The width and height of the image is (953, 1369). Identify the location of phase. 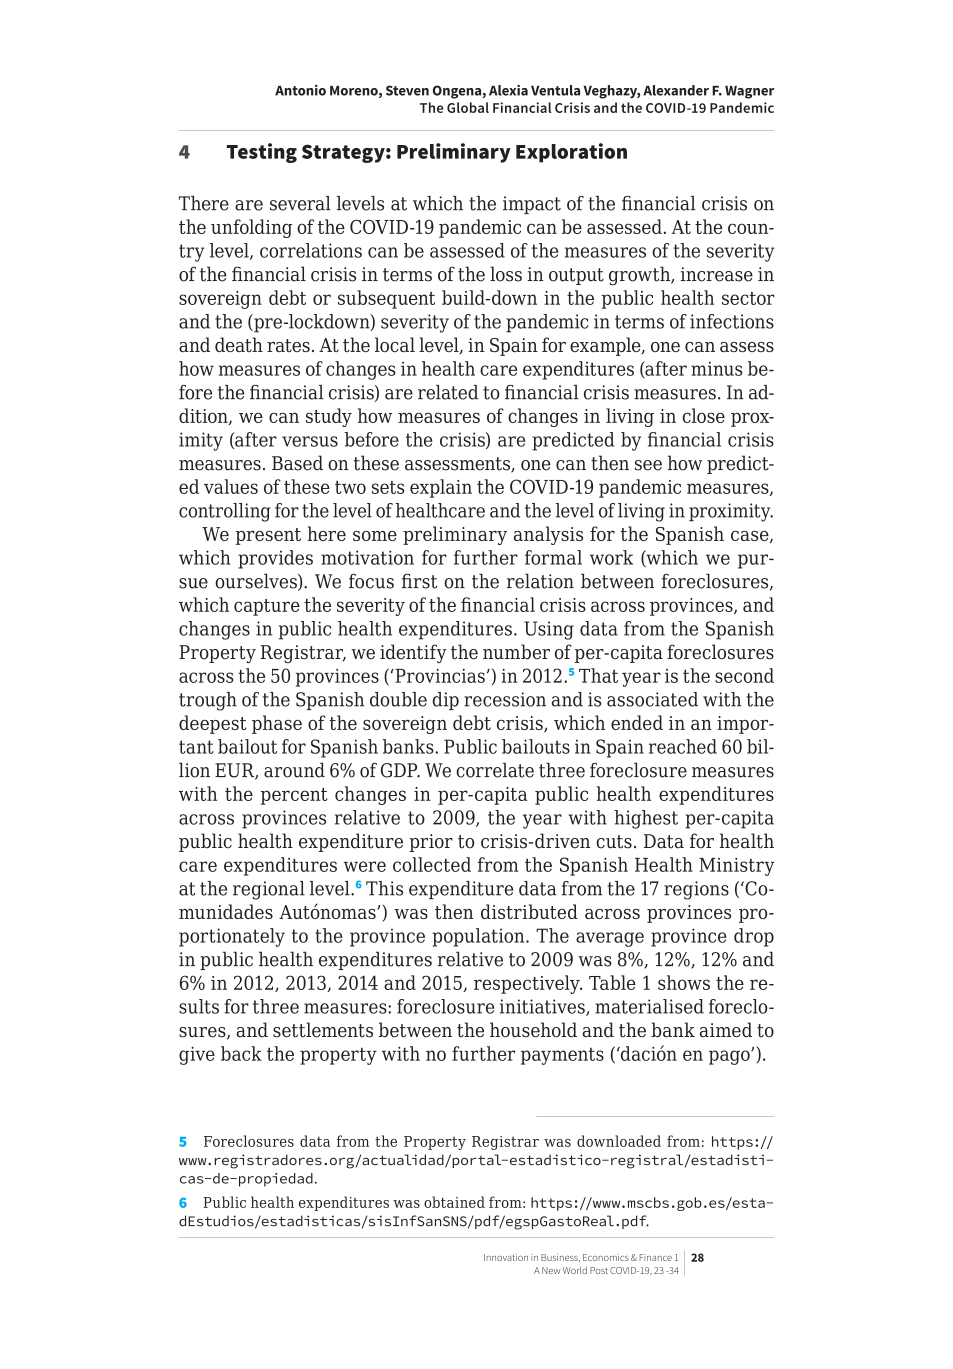
(277, 724).
